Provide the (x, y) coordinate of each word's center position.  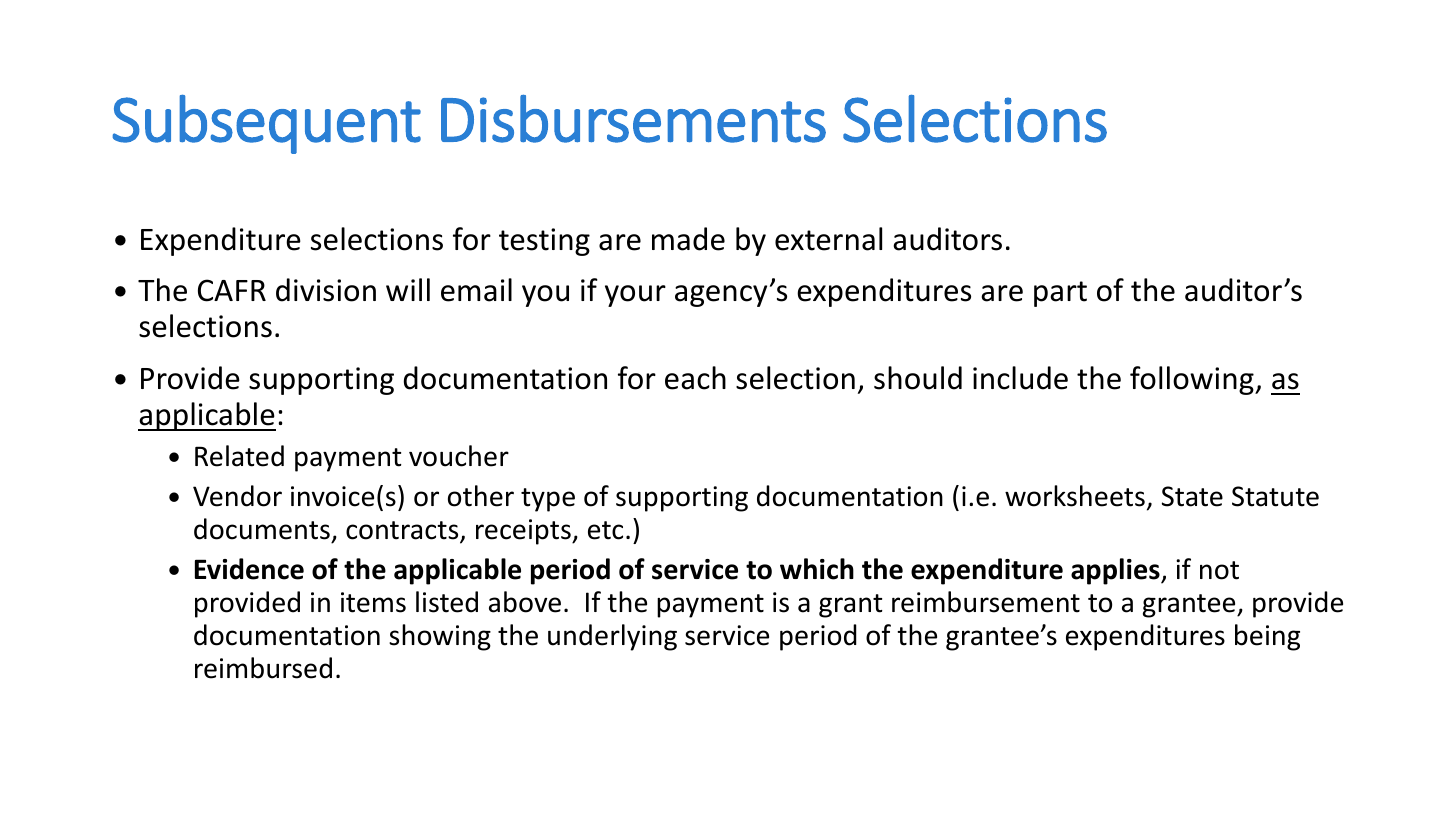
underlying (612, 637)
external (828, 239)
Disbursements (633, 119)
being (1267, 637)
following (1193, 380)
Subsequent (267, 124)
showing (440, 637)
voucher (459, 456)
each (695, 378)
